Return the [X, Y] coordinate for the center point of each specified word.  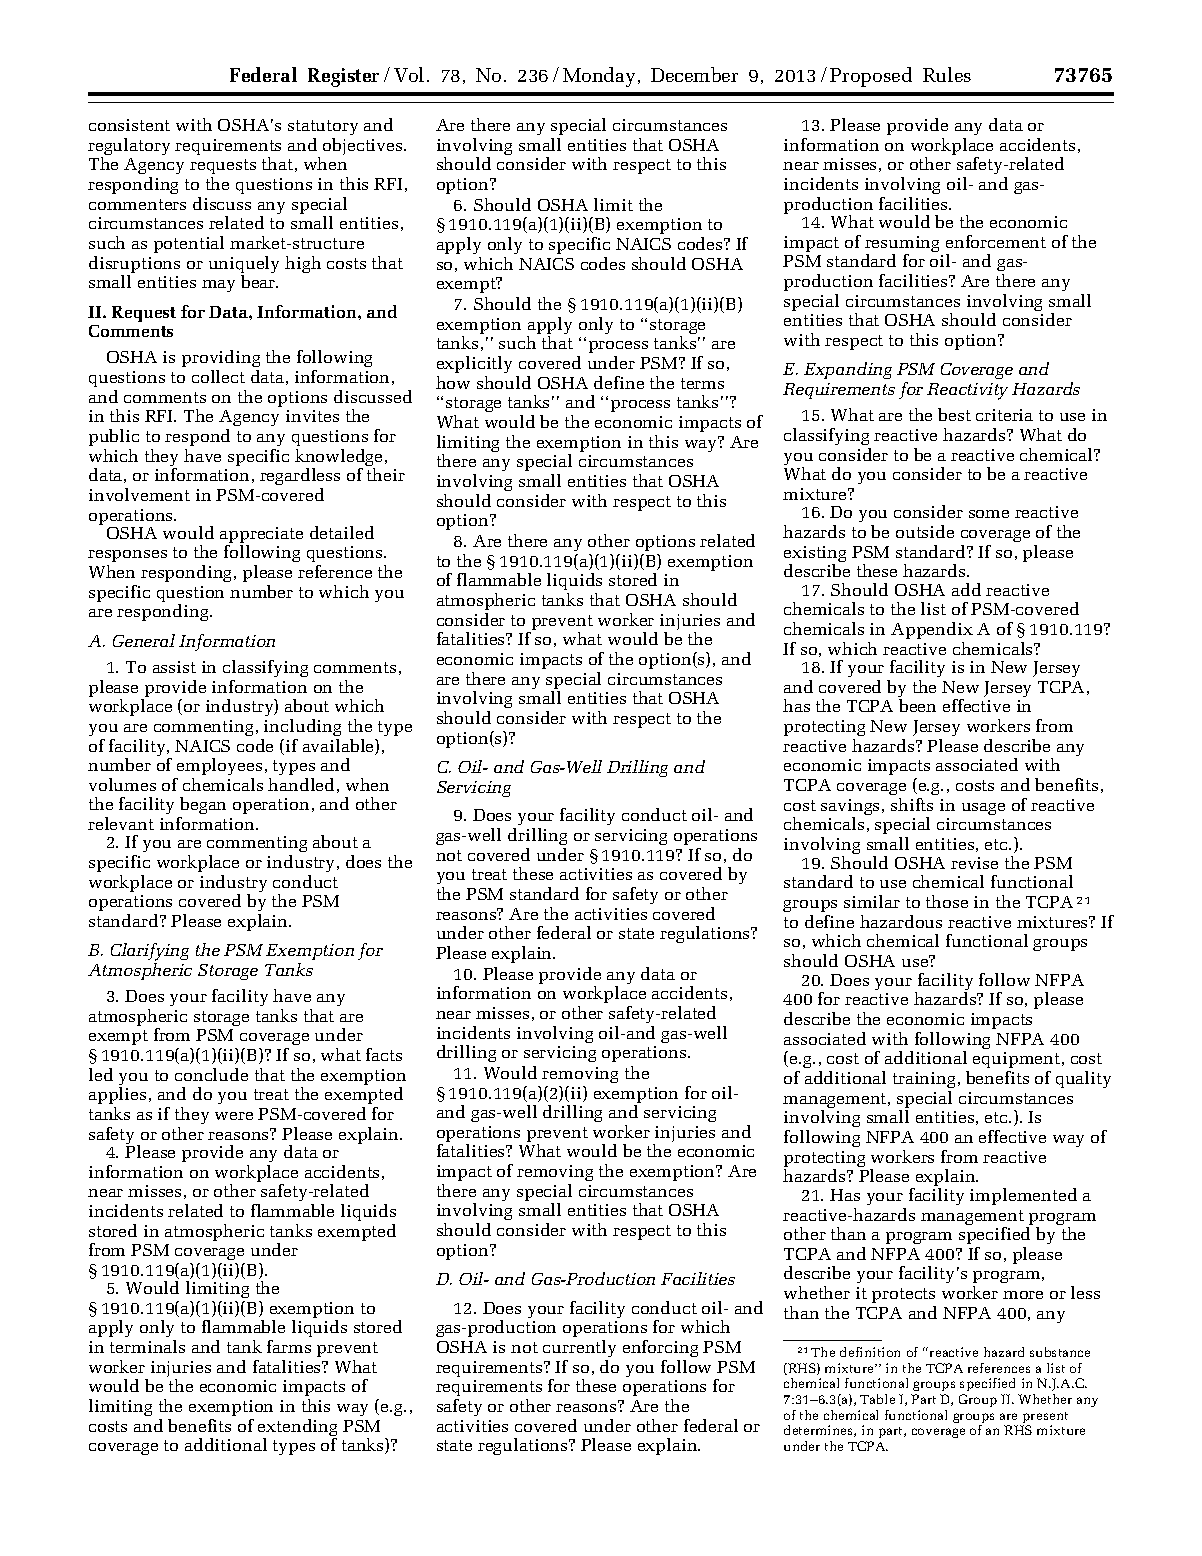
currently [579, 1348]
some [989, 514]
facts [384, 1054]
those [947, 901]
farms [289, 1346]
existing [815, 555]
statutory [323, 129]
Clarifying [150, 953]
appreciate [261, 536]
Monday [599, 77]
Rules [947, 74]
